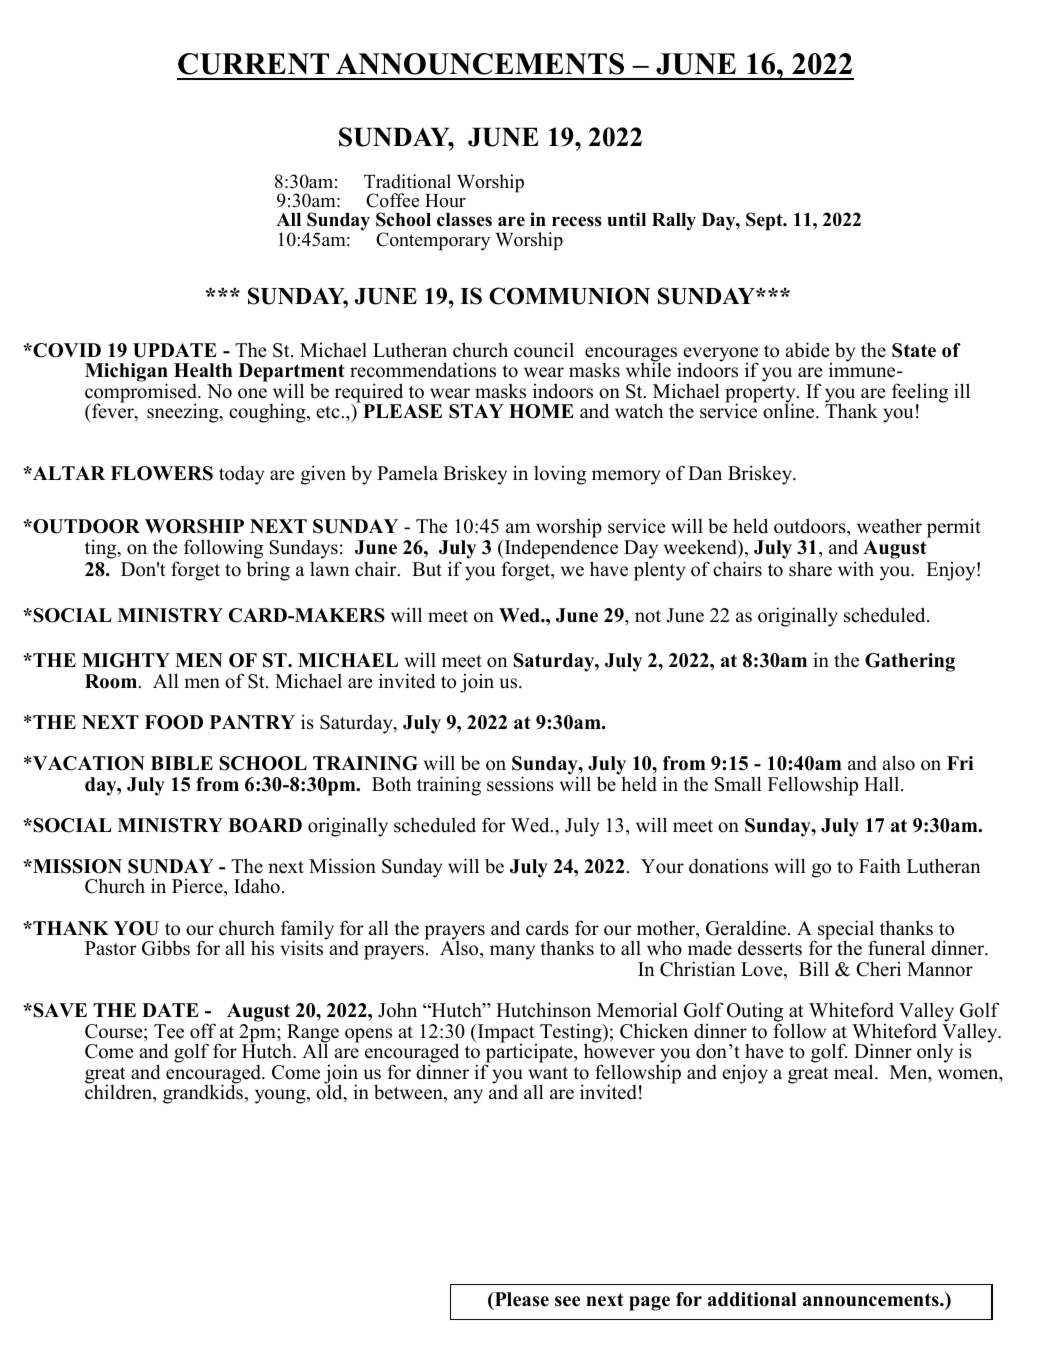 This screenshot has height=1364, width=1054. I want to click on Pierce, so click(198, 887).
